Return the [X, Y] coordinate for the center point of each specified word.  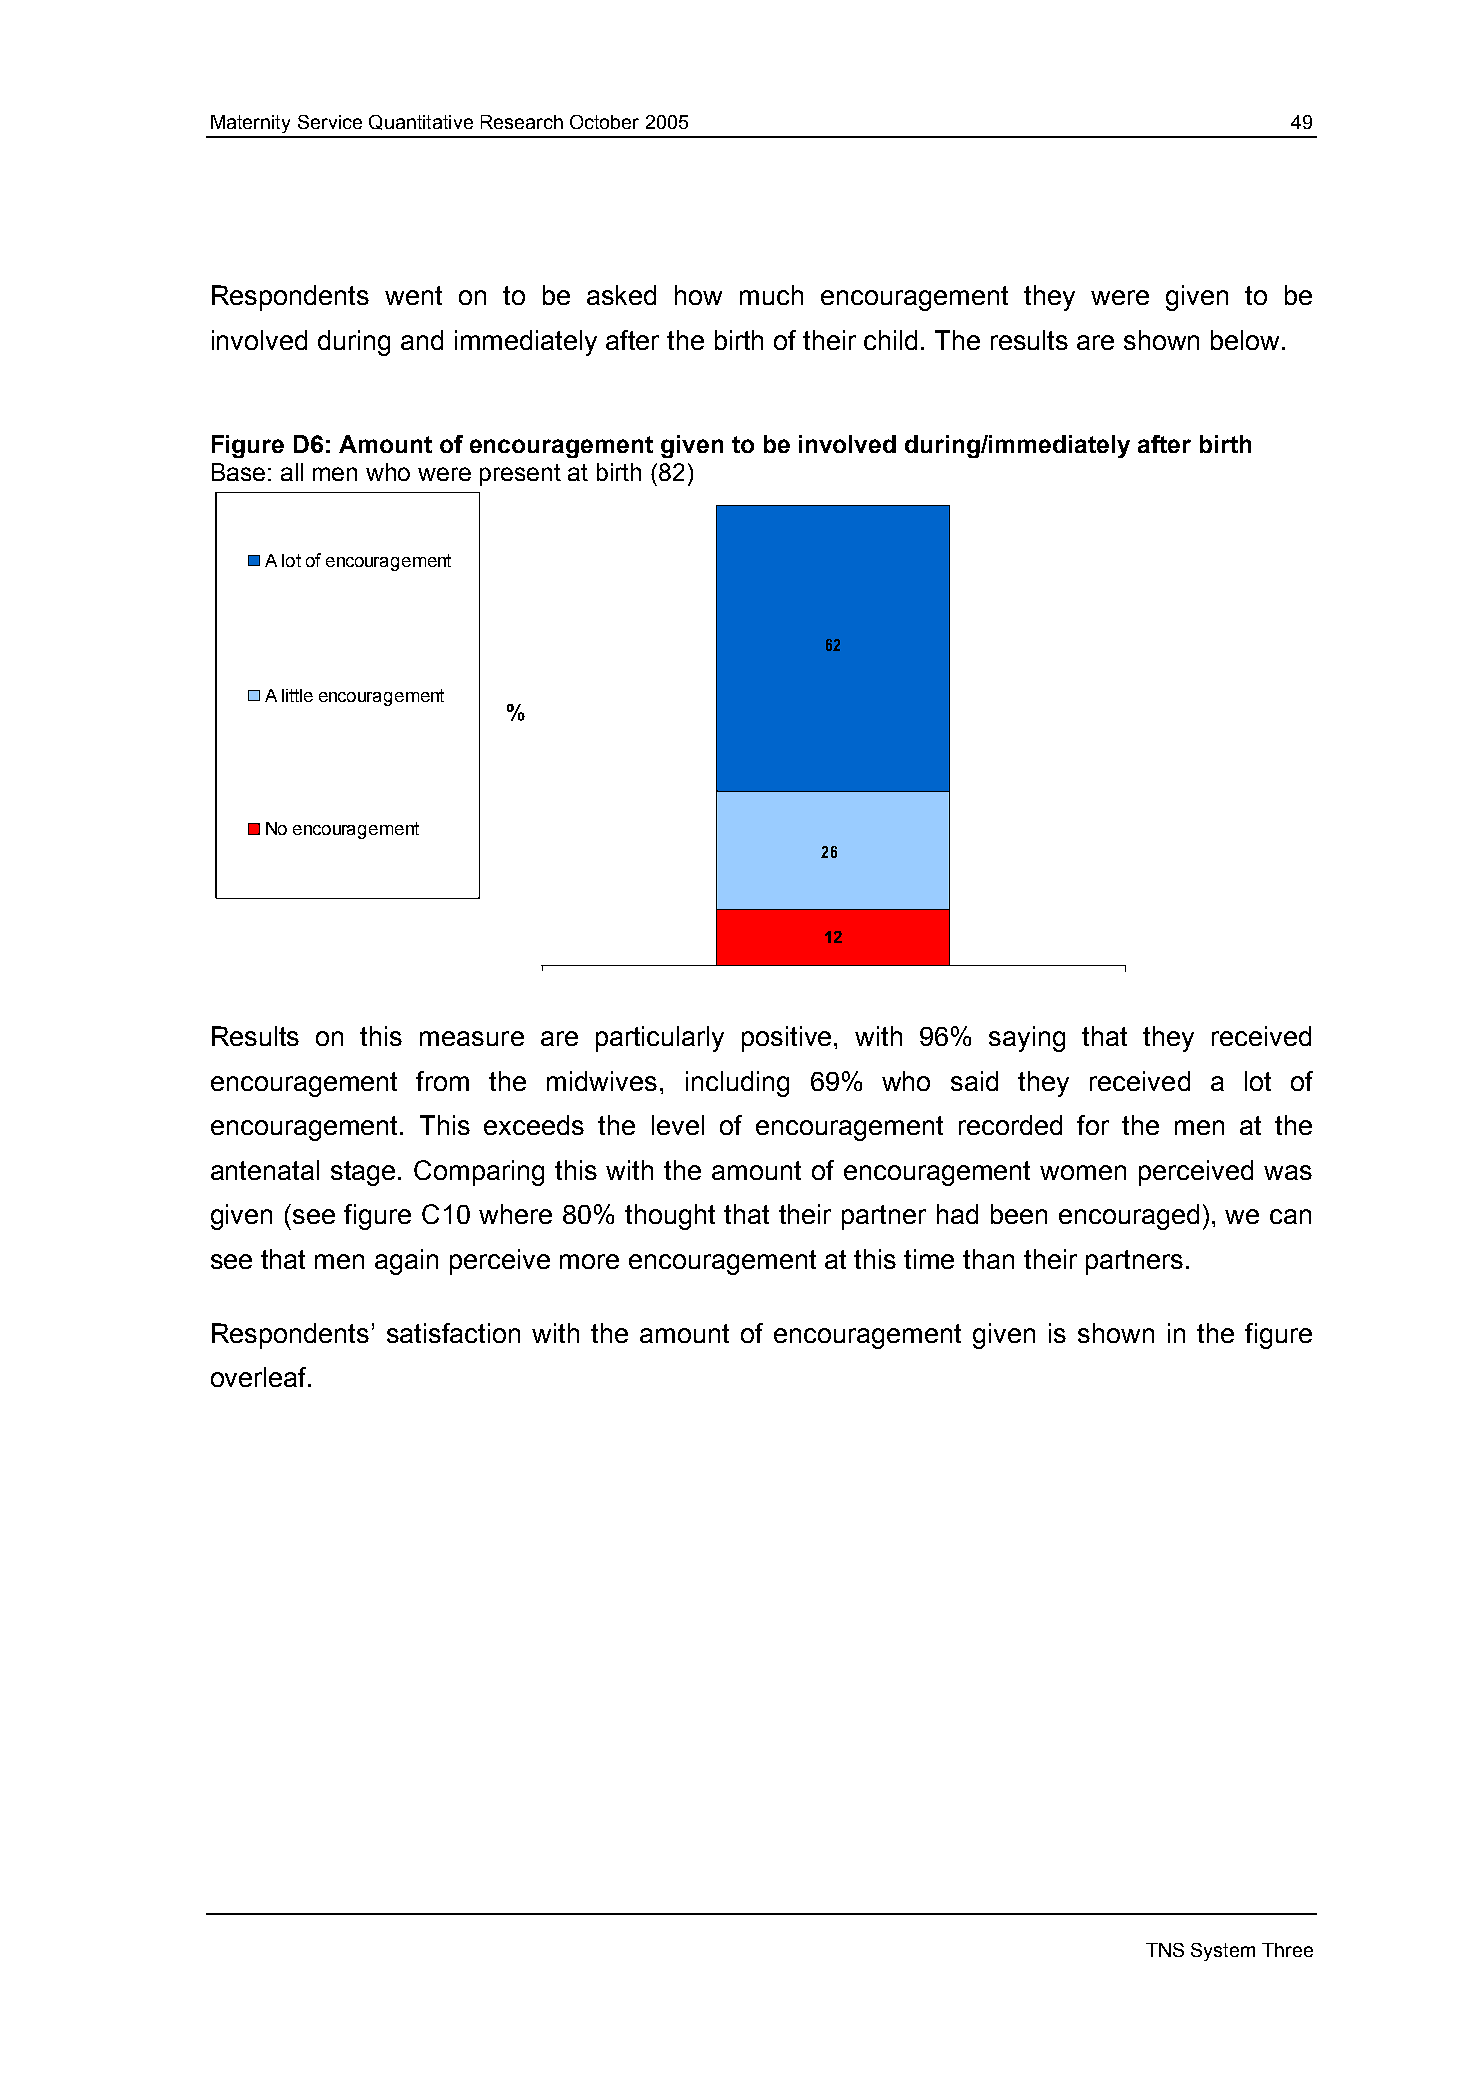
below [1247, 340]
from [442, 1081]
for [1093, 1125]
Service [330, 122]
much [771, 295]
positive [788, 1039]
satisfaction [453, 1333]
